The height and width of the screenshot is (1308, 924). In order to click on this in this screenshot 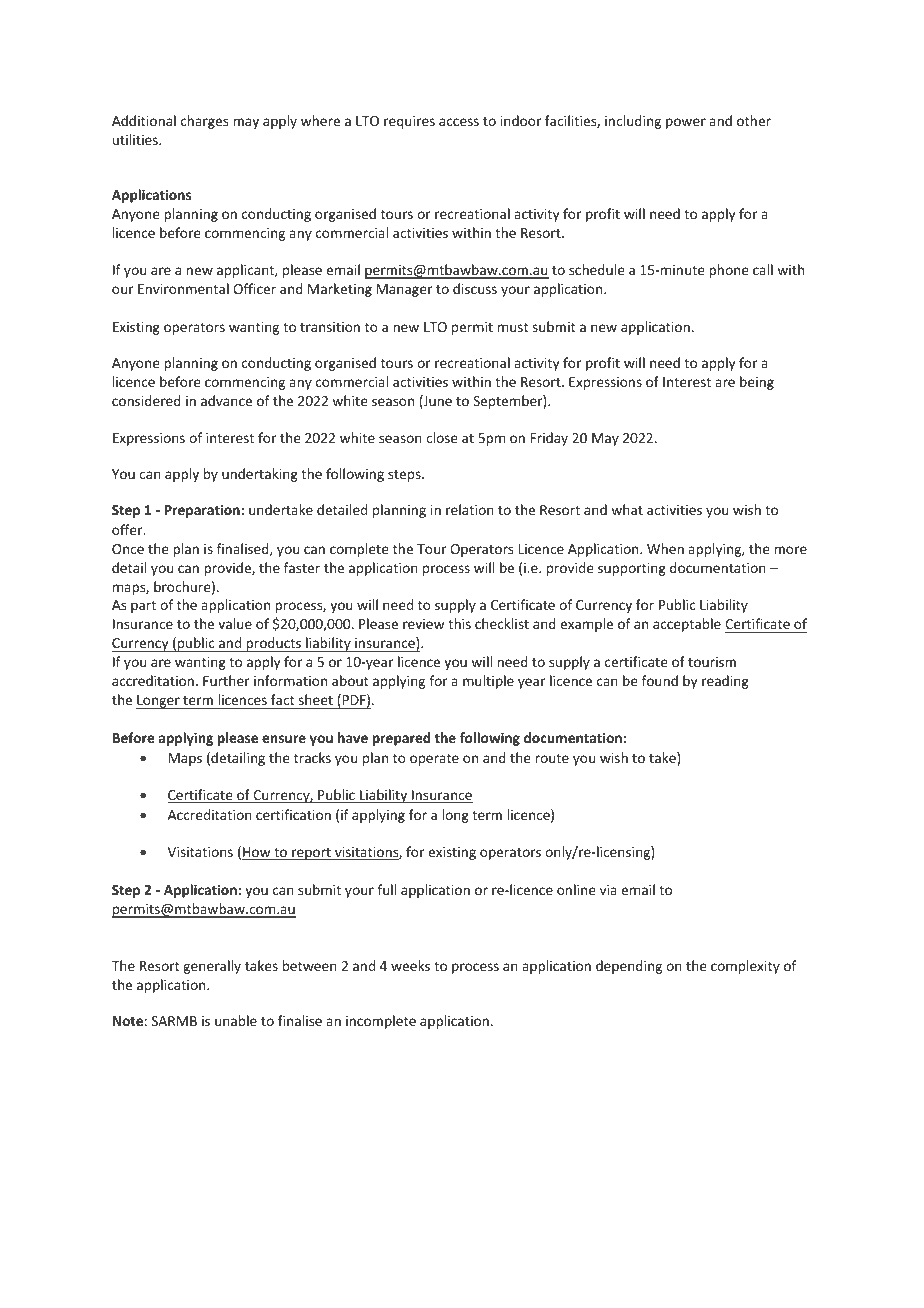, I will do `click(459, 623)`.
